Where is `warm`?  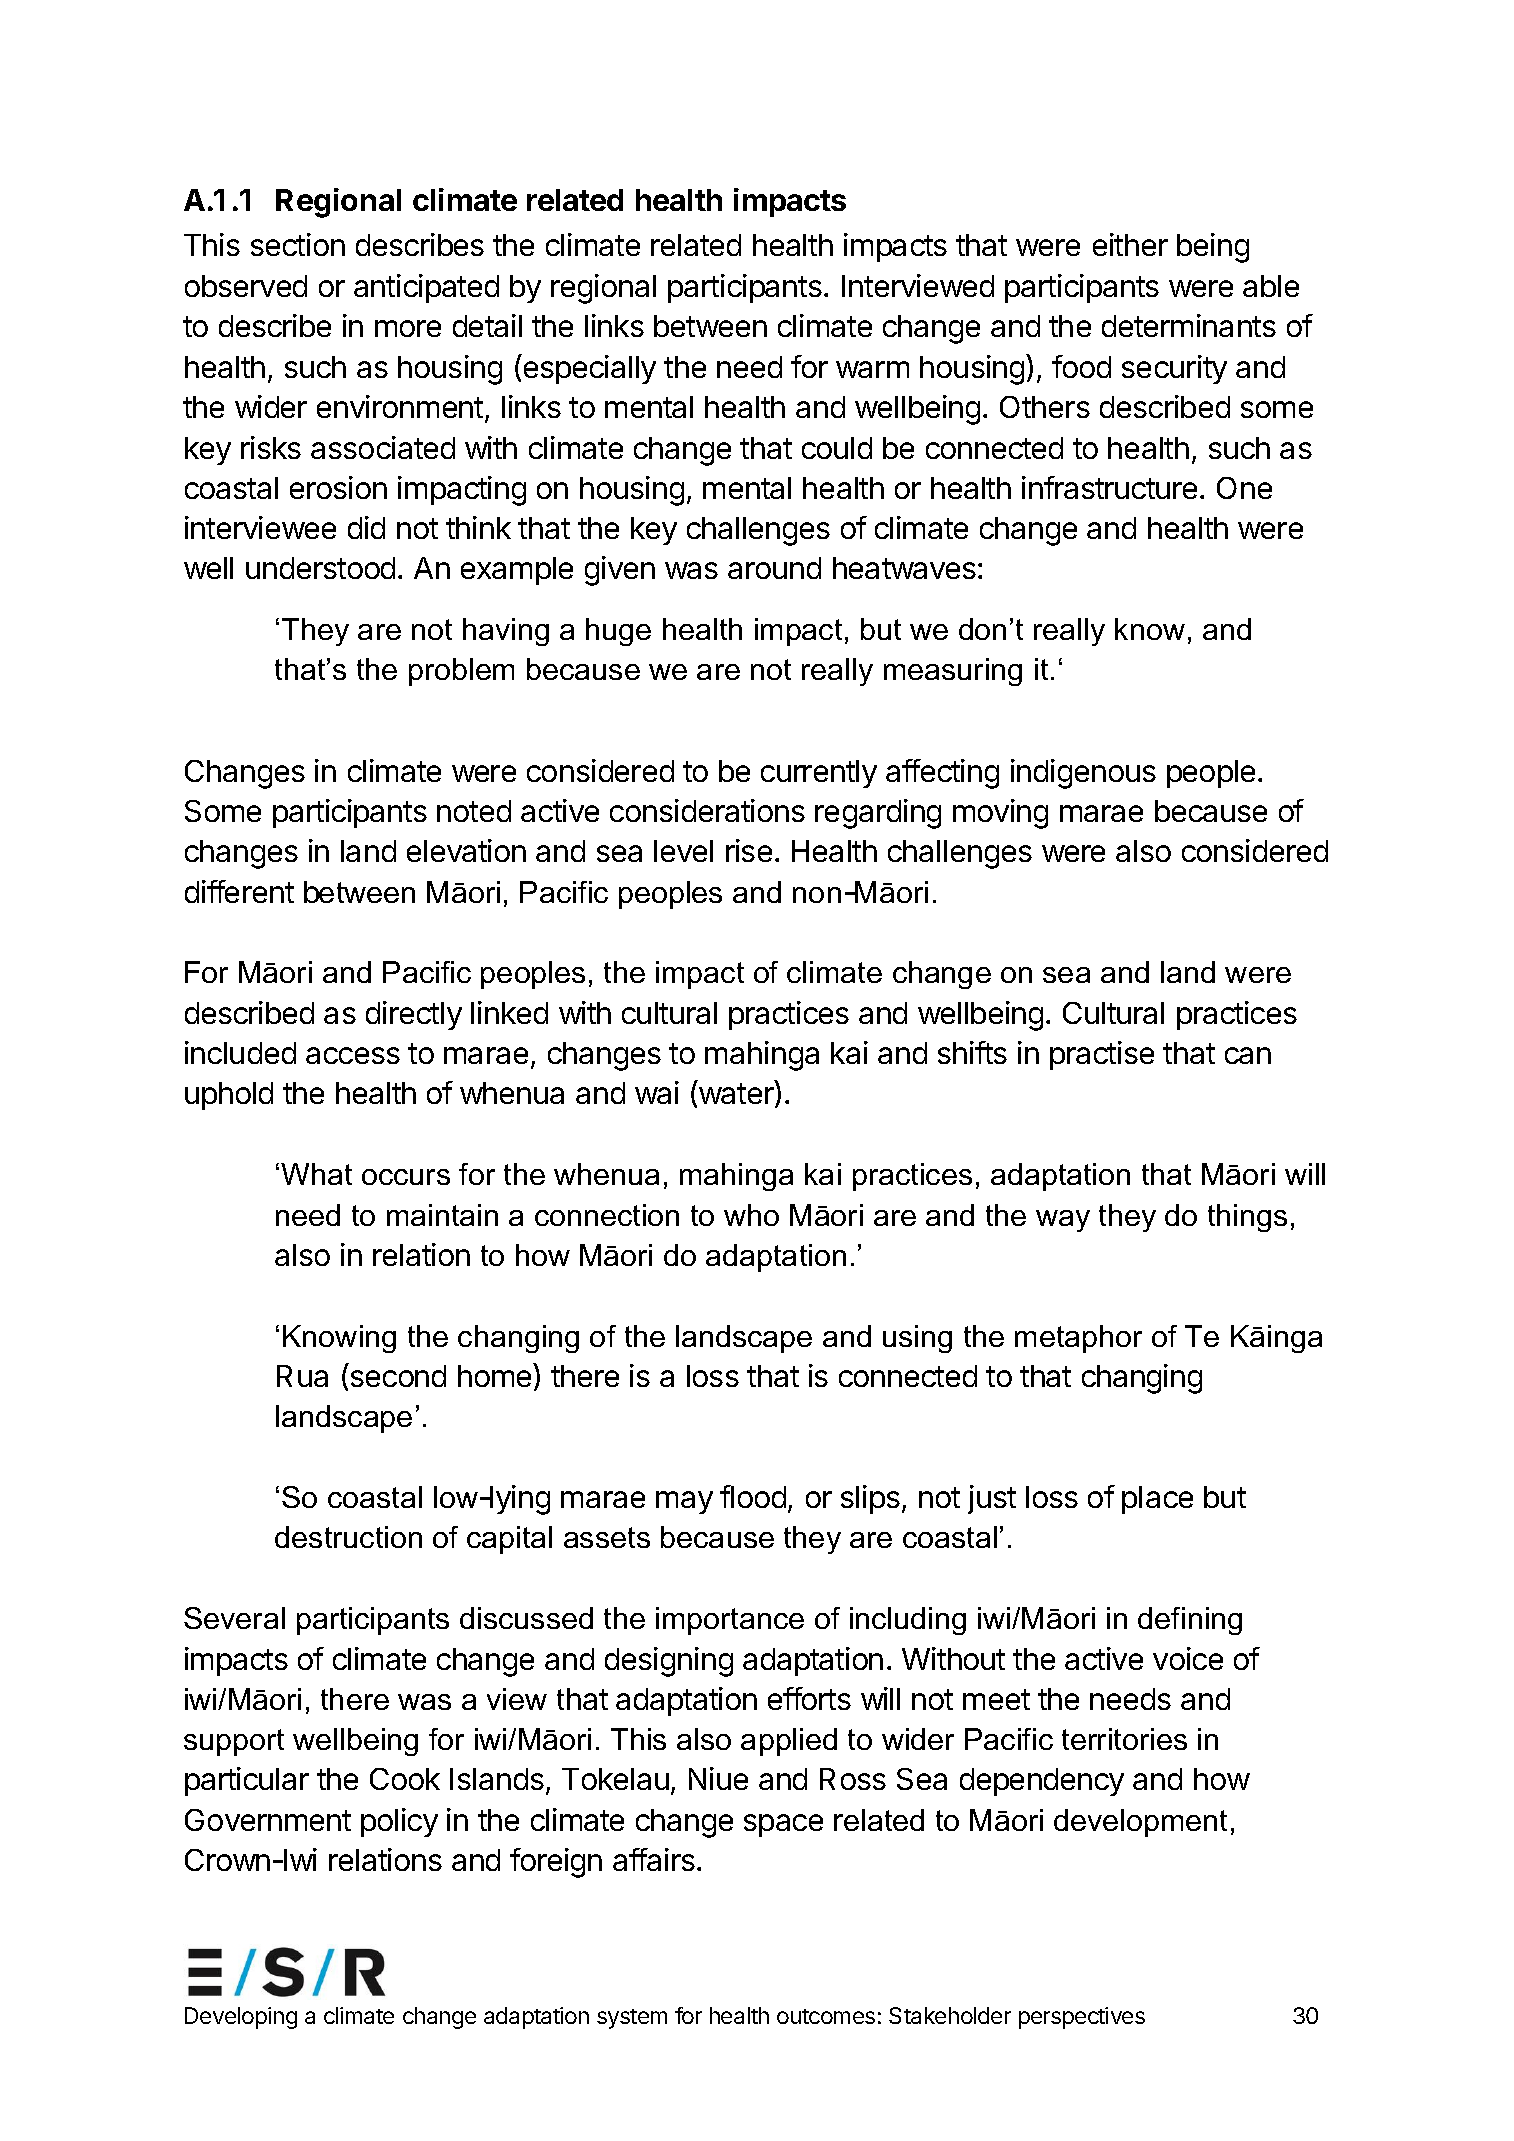 warm is located at coordinates (872, 369).
